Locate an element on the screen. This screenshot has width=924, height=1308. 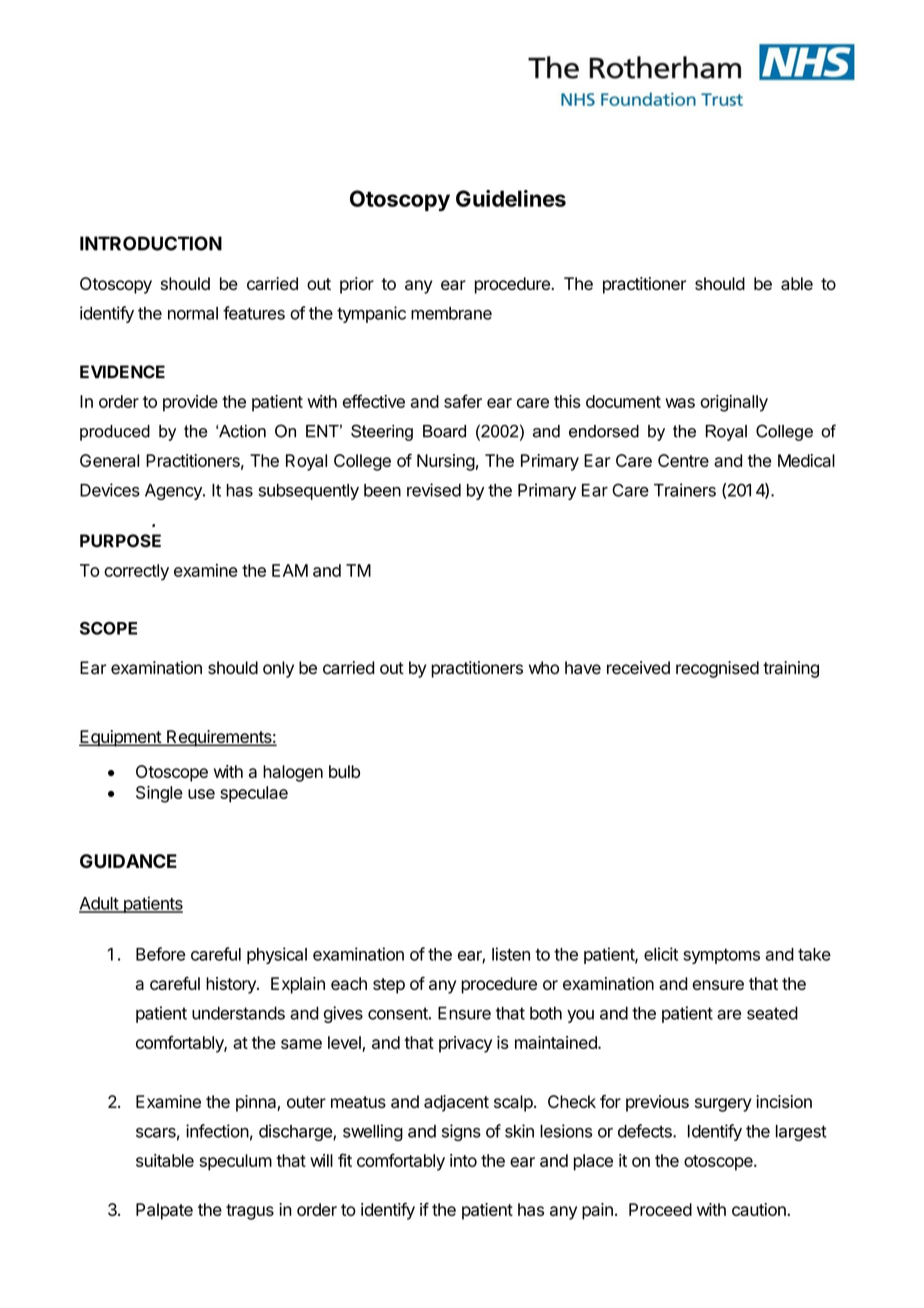
Equipment is located at coordinates (121, 738).
